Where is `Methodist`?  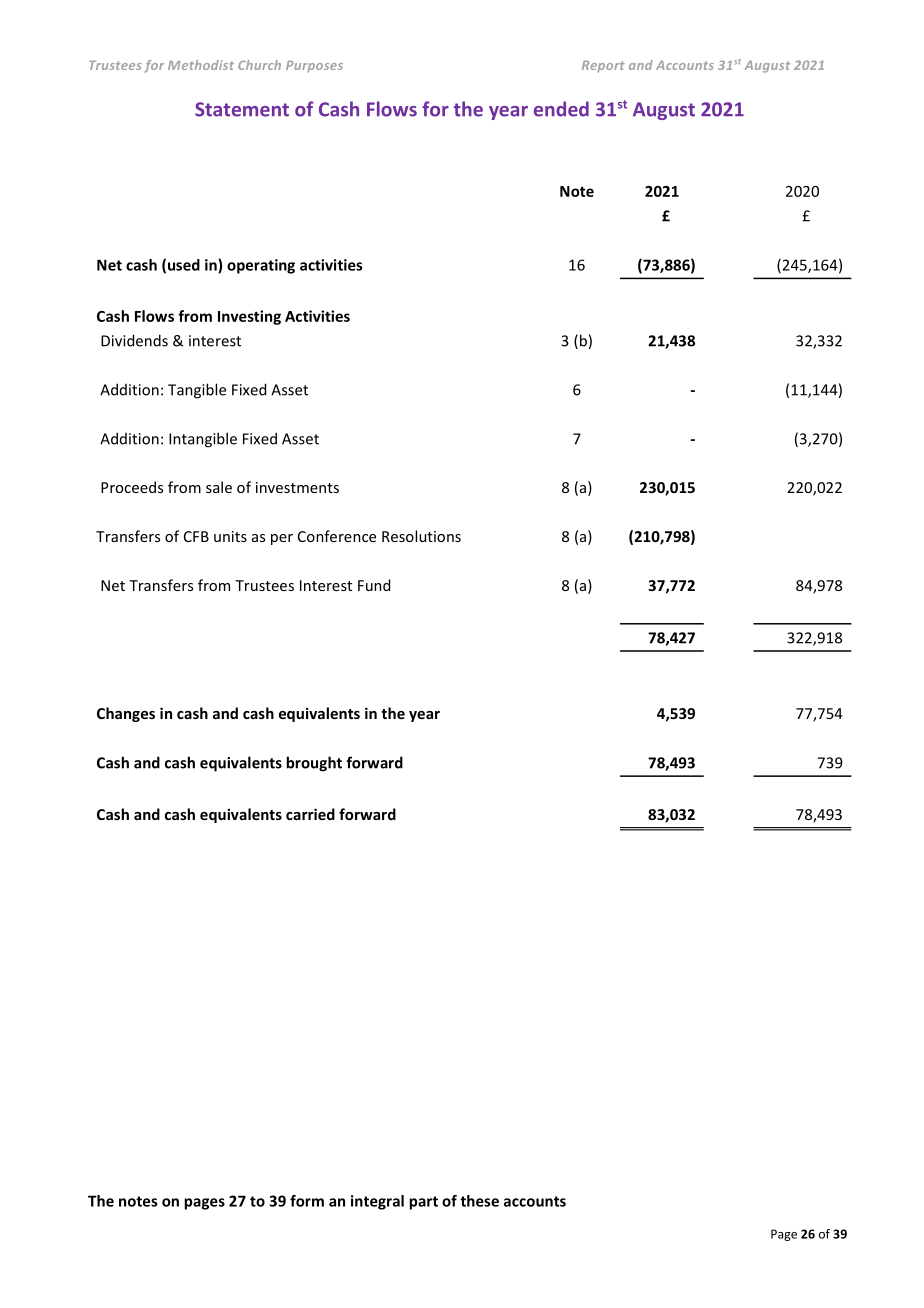 Methodist is located at coordinates (201, 65).
